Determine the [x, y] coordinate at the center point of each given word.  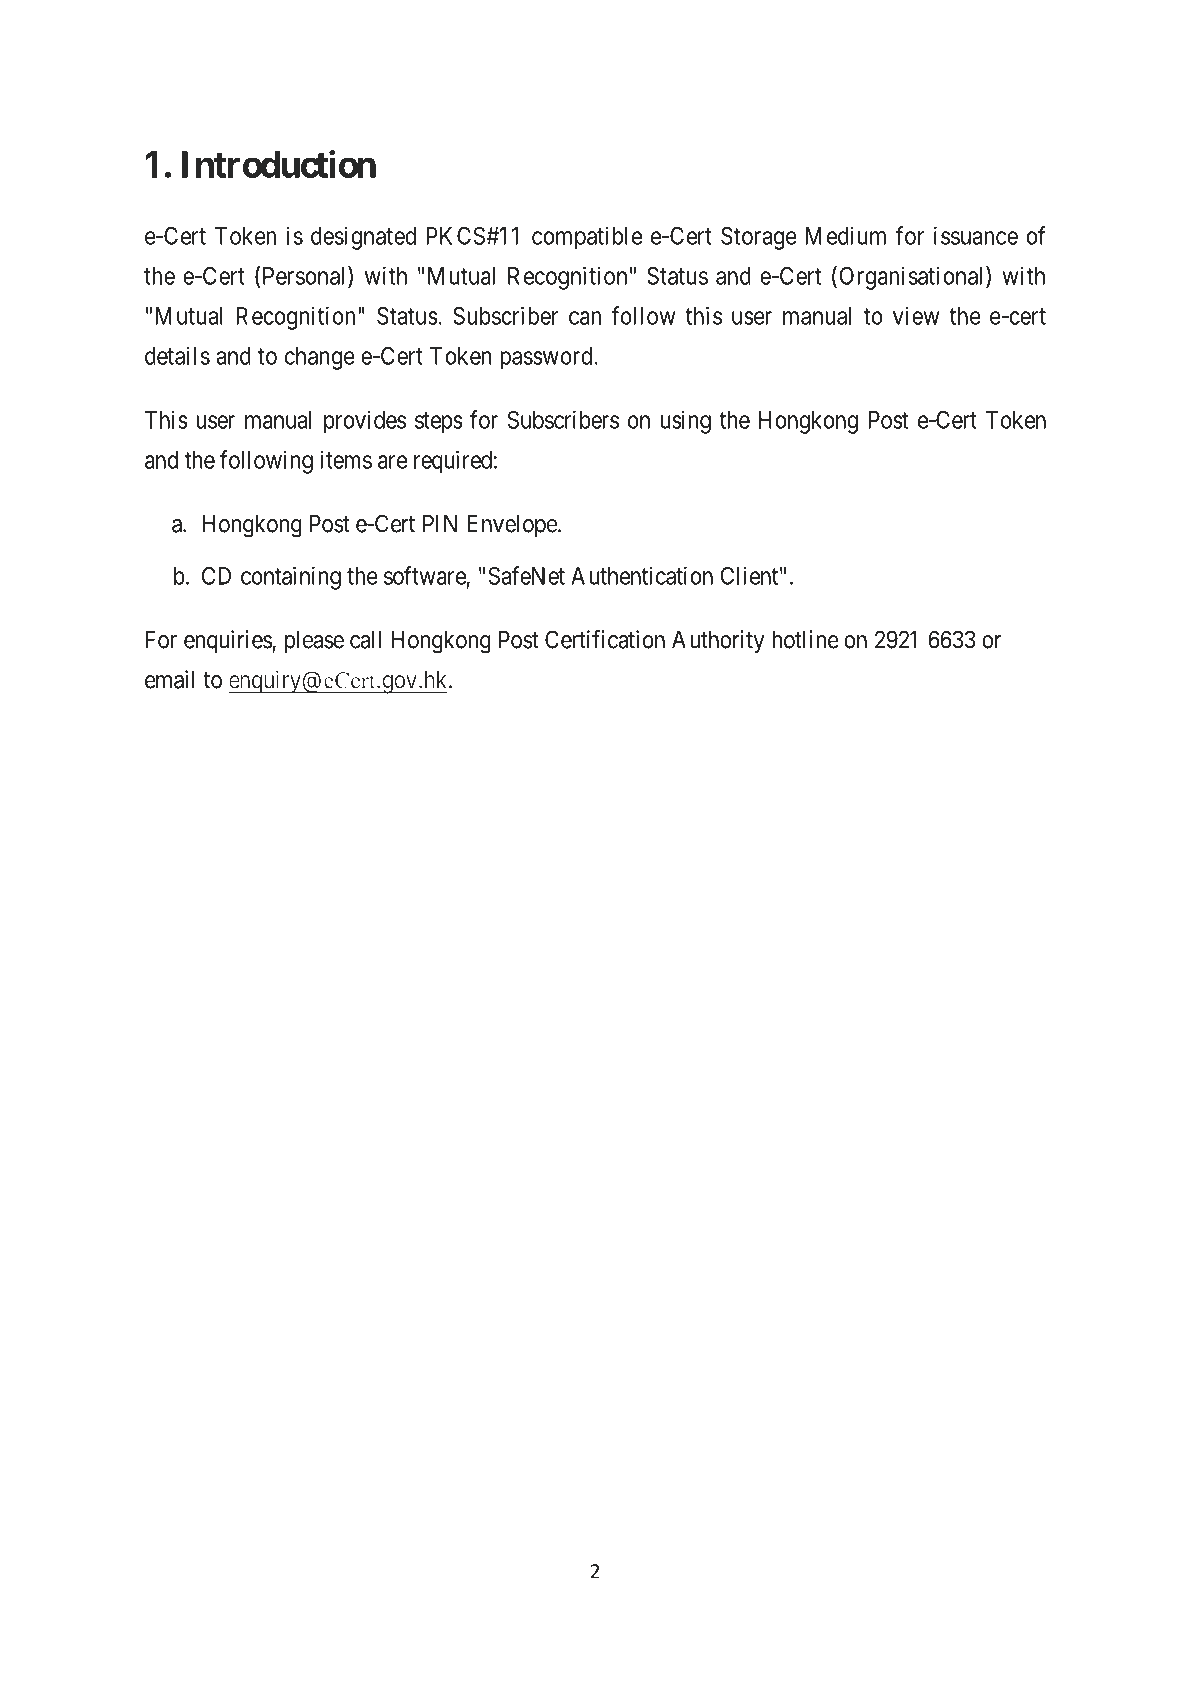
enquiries [228, 641]
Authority [718, 641]
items [346, 459]
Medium [846, 235]
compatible [587, 238]
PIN [440, 523]
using [686, 422]
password [546, 358]
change [320, 358]
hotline [805, 639]
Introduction [279, 164]
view [916, 315]
